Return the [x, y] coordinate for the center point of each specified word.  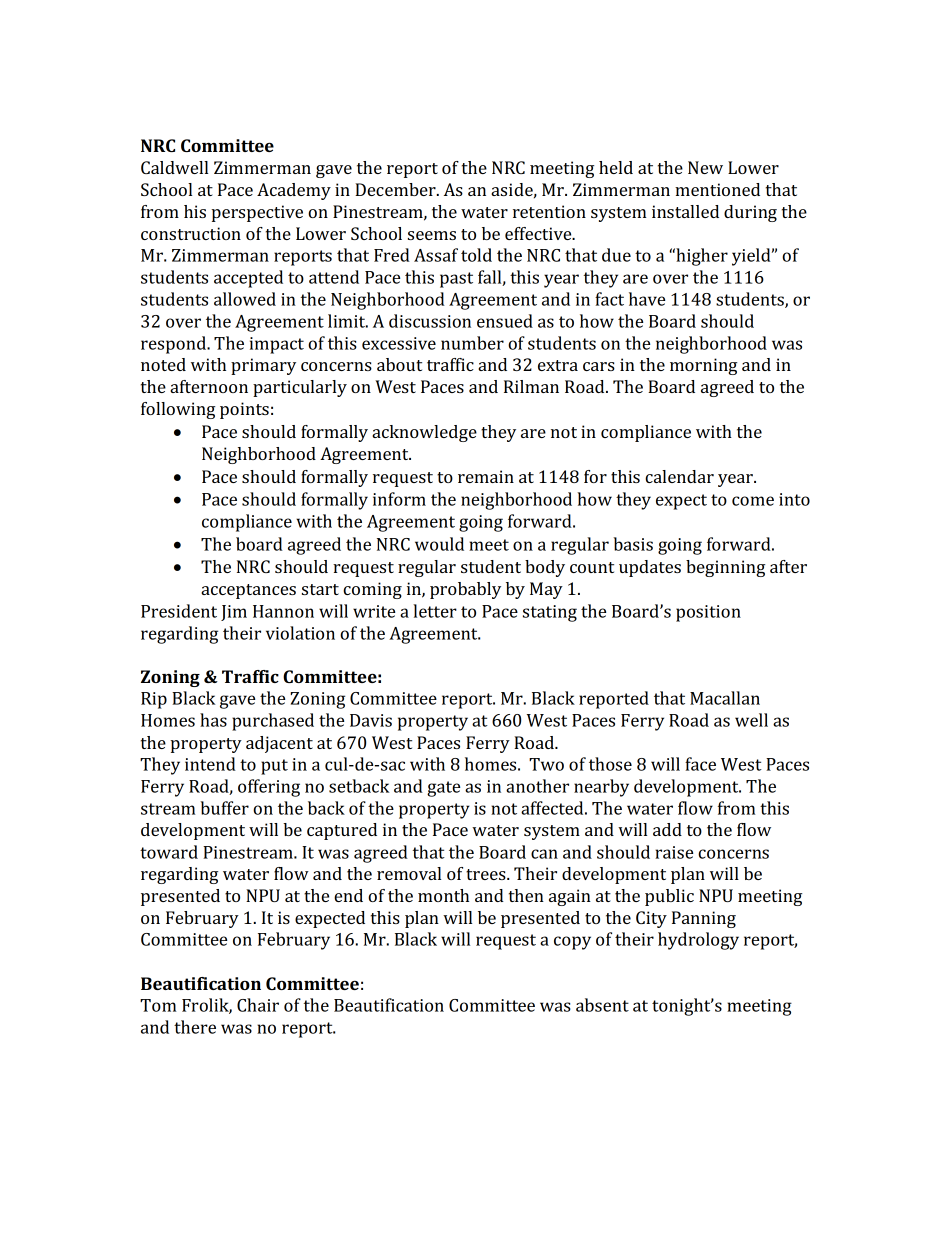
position [708, 613]
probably [465, 590]
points [244, 410]
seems [432, 235]
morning [703, 366]
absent [602, 1005]
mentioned [717, 189]
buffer [224, 808]
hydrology [698, 941]
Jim [234, 613]
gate [443, 789]
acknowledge [424, 433]
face [700, 764]
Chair [258, 1005]
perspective [257, 213]
